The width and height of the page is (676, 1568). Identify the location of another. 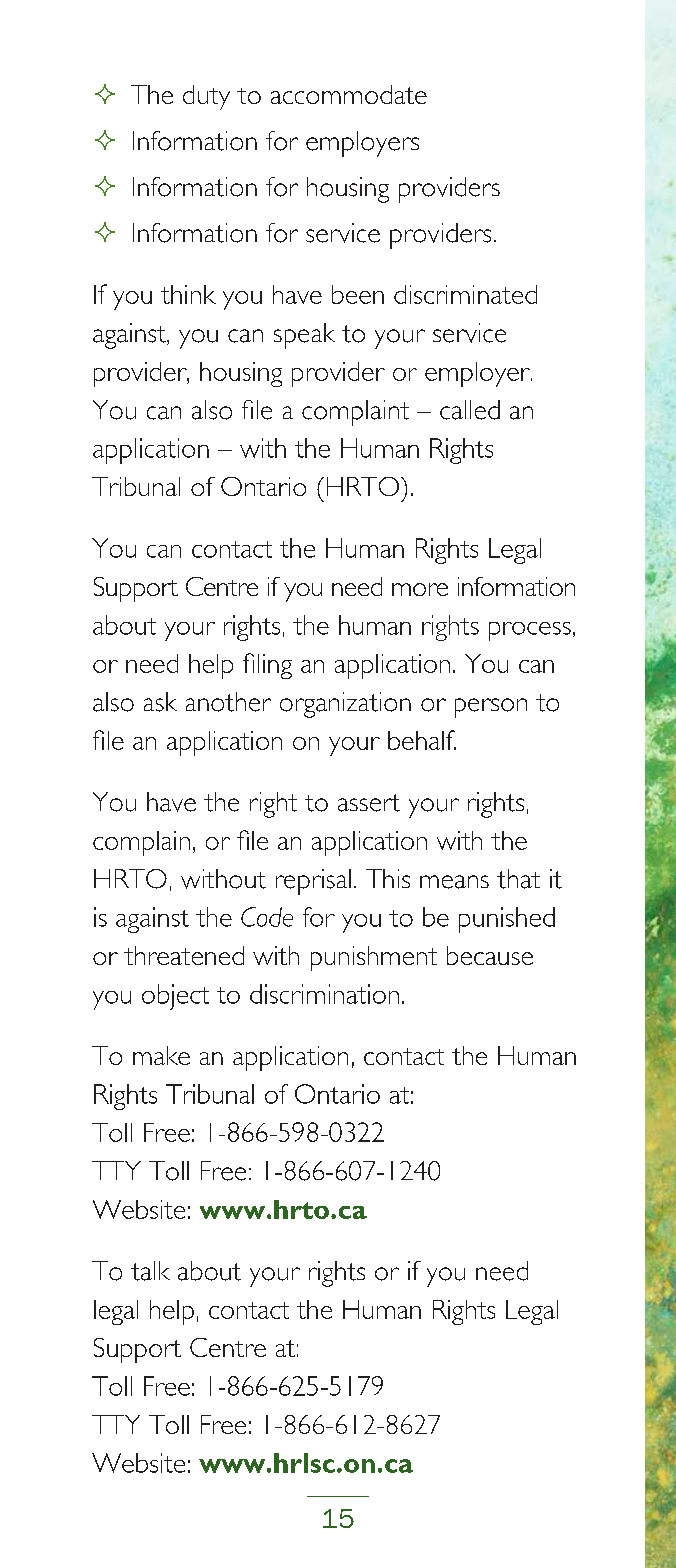
(228, 702).
